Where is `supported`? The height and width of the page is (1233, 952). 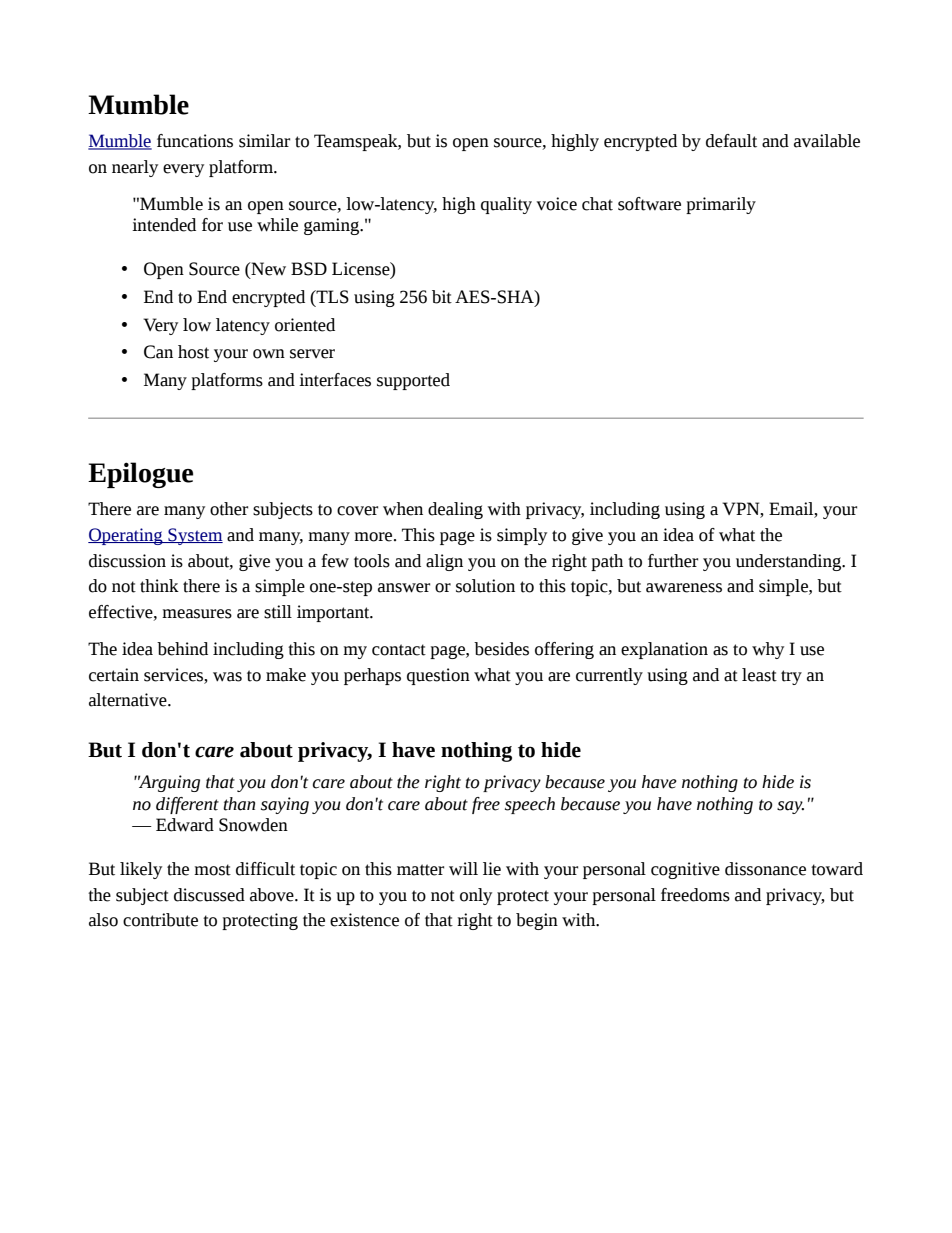
supported is located at coordinates (413, 381).
